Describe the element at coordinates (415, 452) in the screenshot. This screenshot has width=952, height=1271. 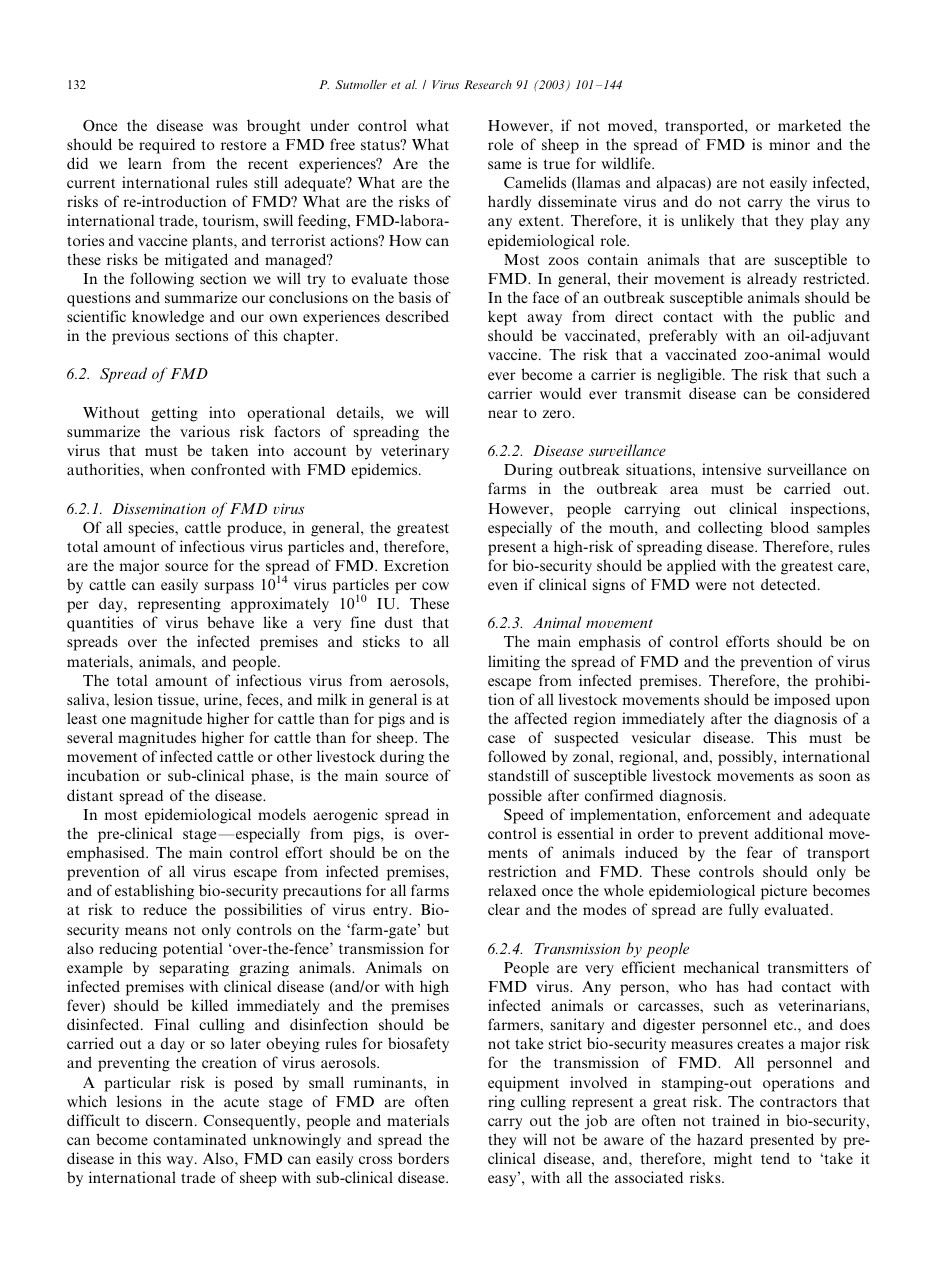
I see `veterinary` at that location.
